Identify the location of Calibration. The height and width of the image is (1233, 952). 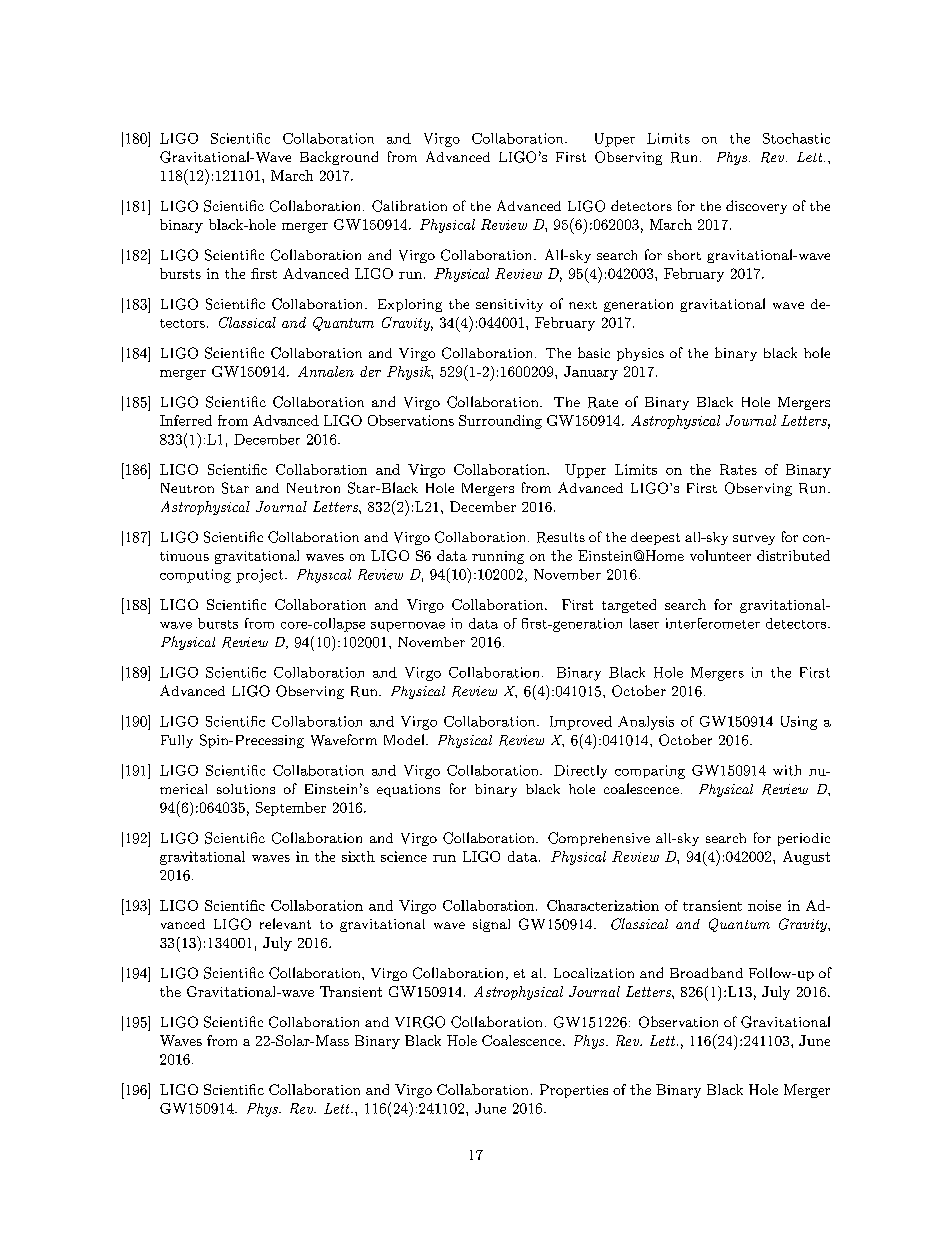
(409, 206).
